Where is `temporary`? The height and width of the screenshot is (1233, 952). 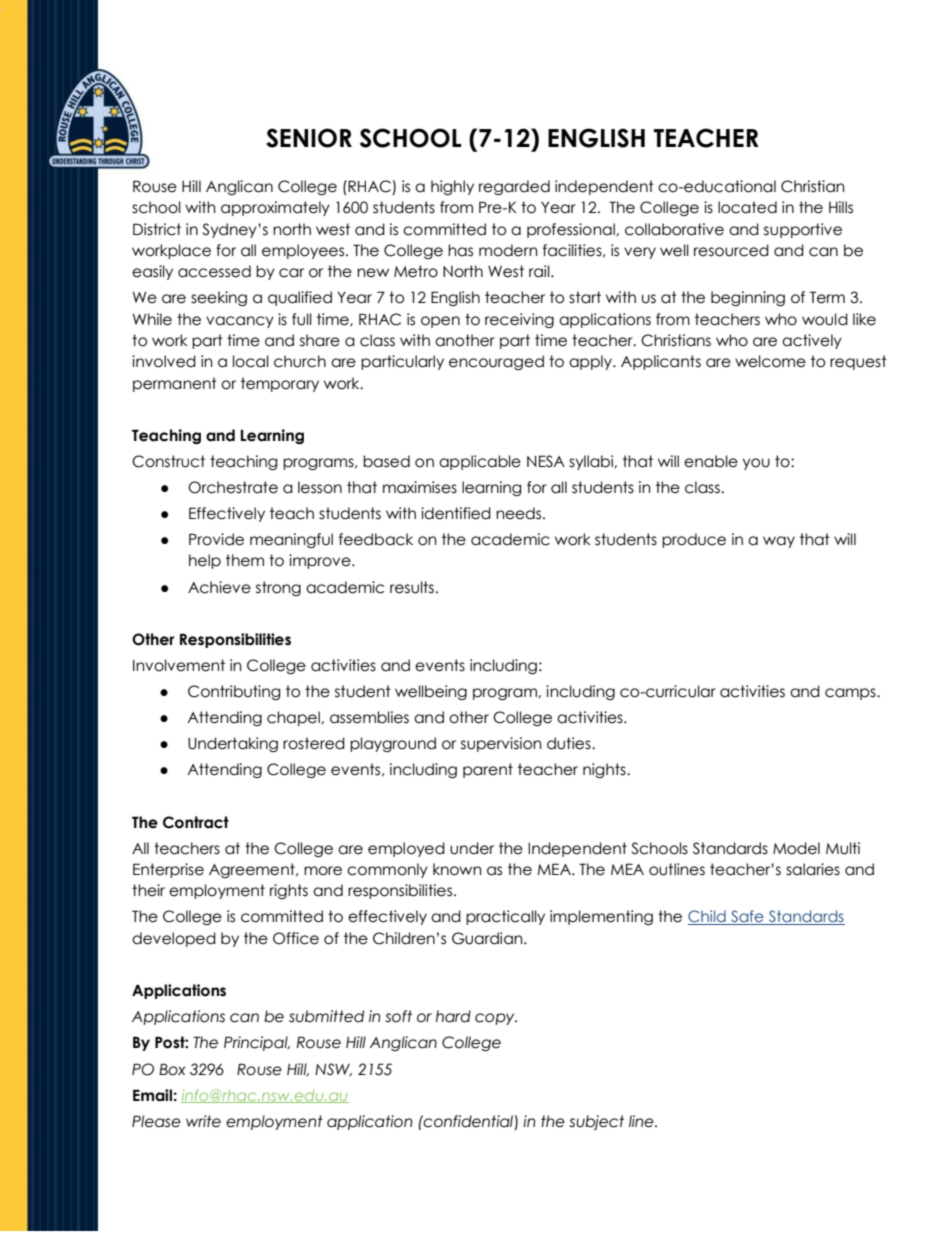
temporary is located at coordinates (280, 384).
